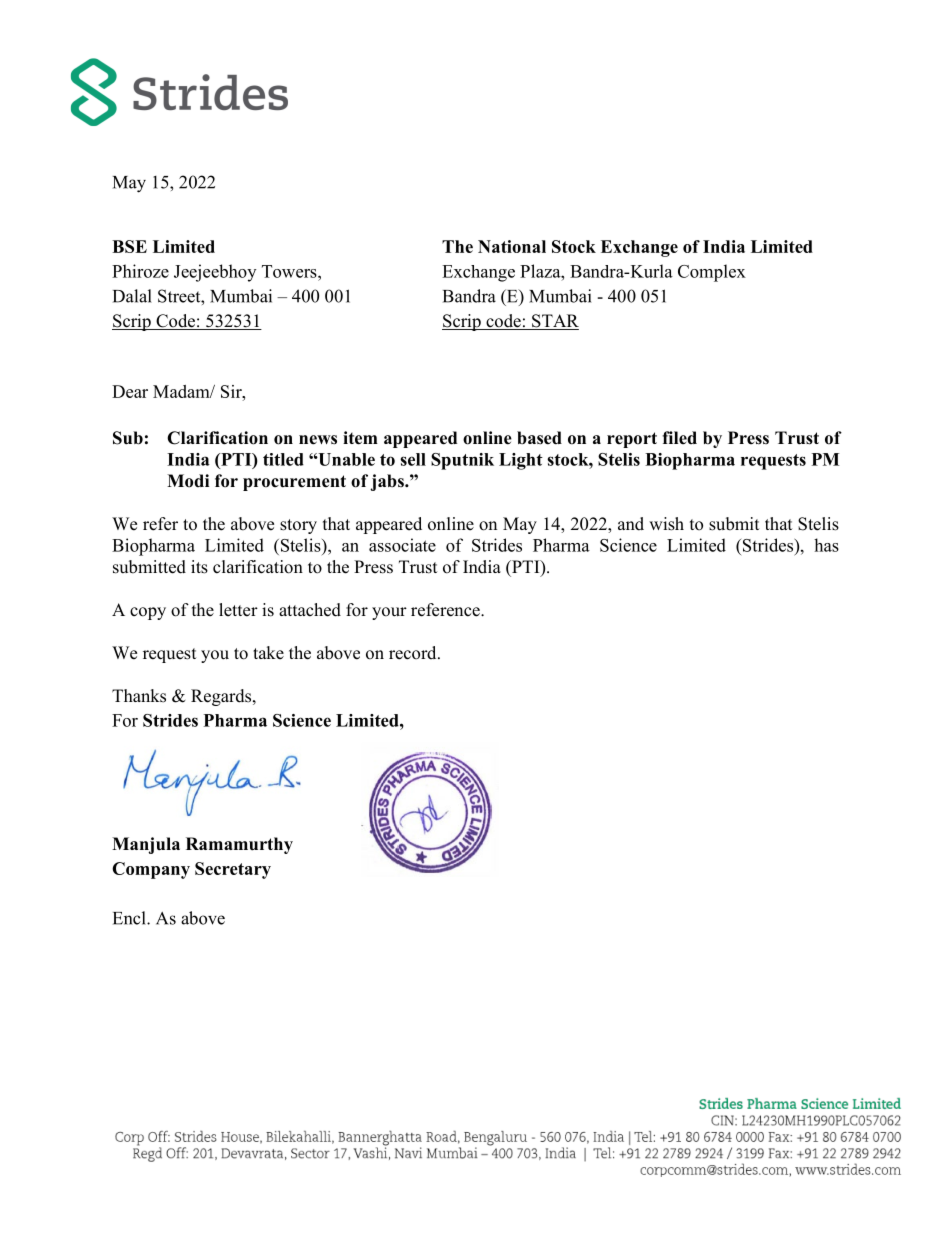  What do you see at coordinates (402, 545) in the screenshot?
I see `associate` at bounding box center [402, 545].
